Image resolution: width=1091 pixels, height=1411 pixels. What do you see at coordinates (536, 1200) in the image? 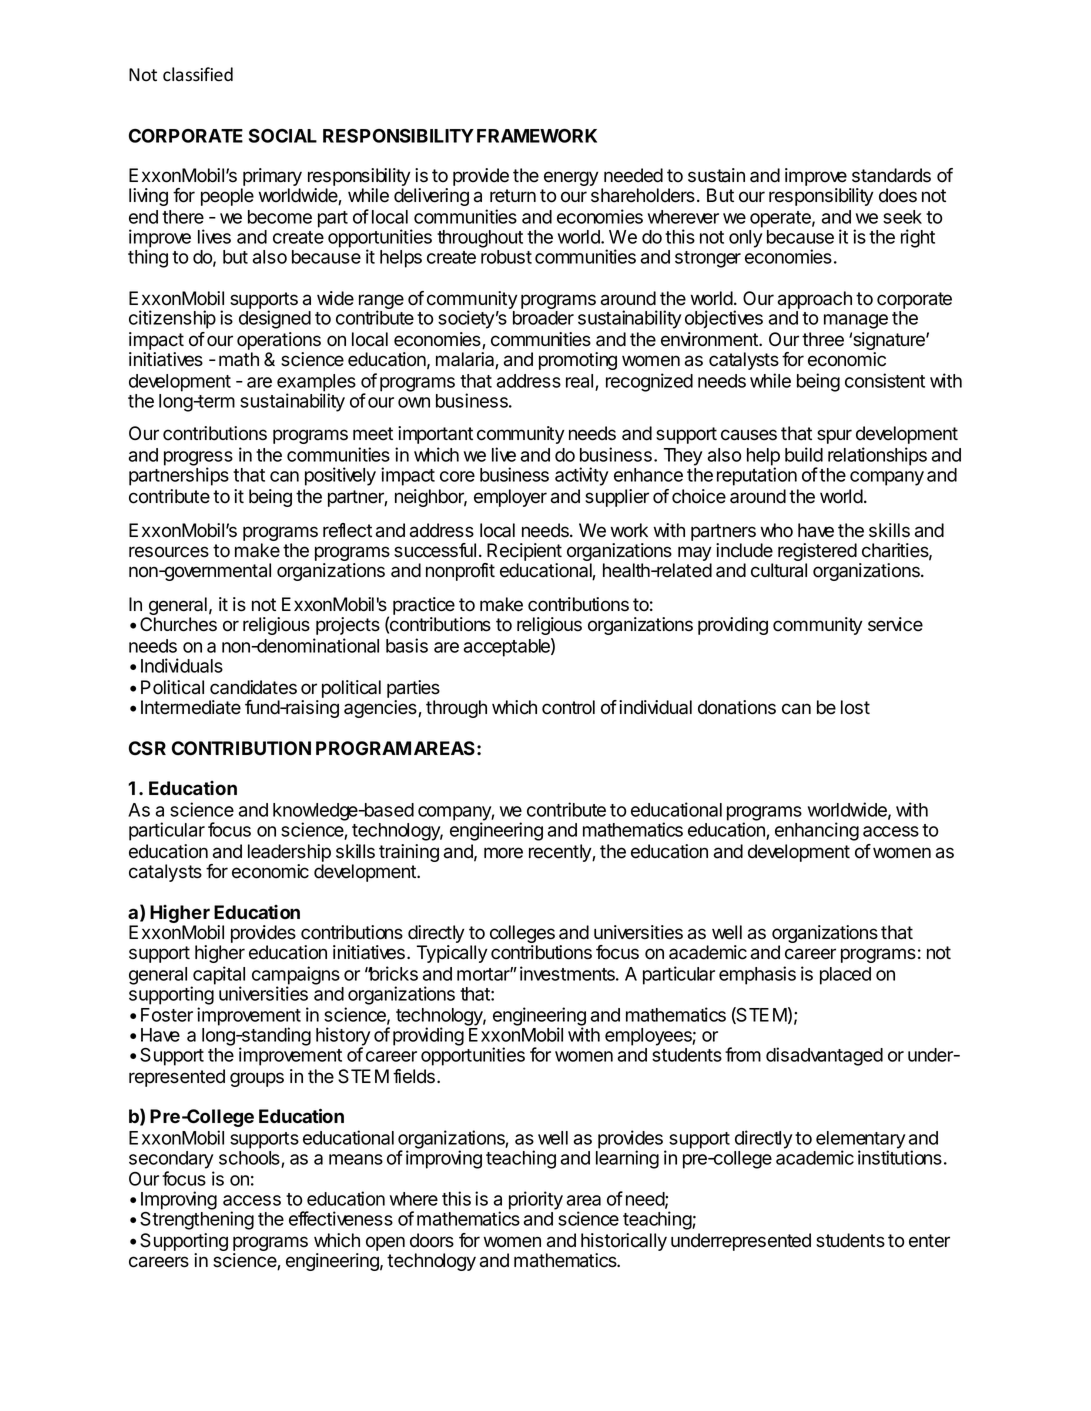
I see `priority` at bounding box center [536, 1200].
